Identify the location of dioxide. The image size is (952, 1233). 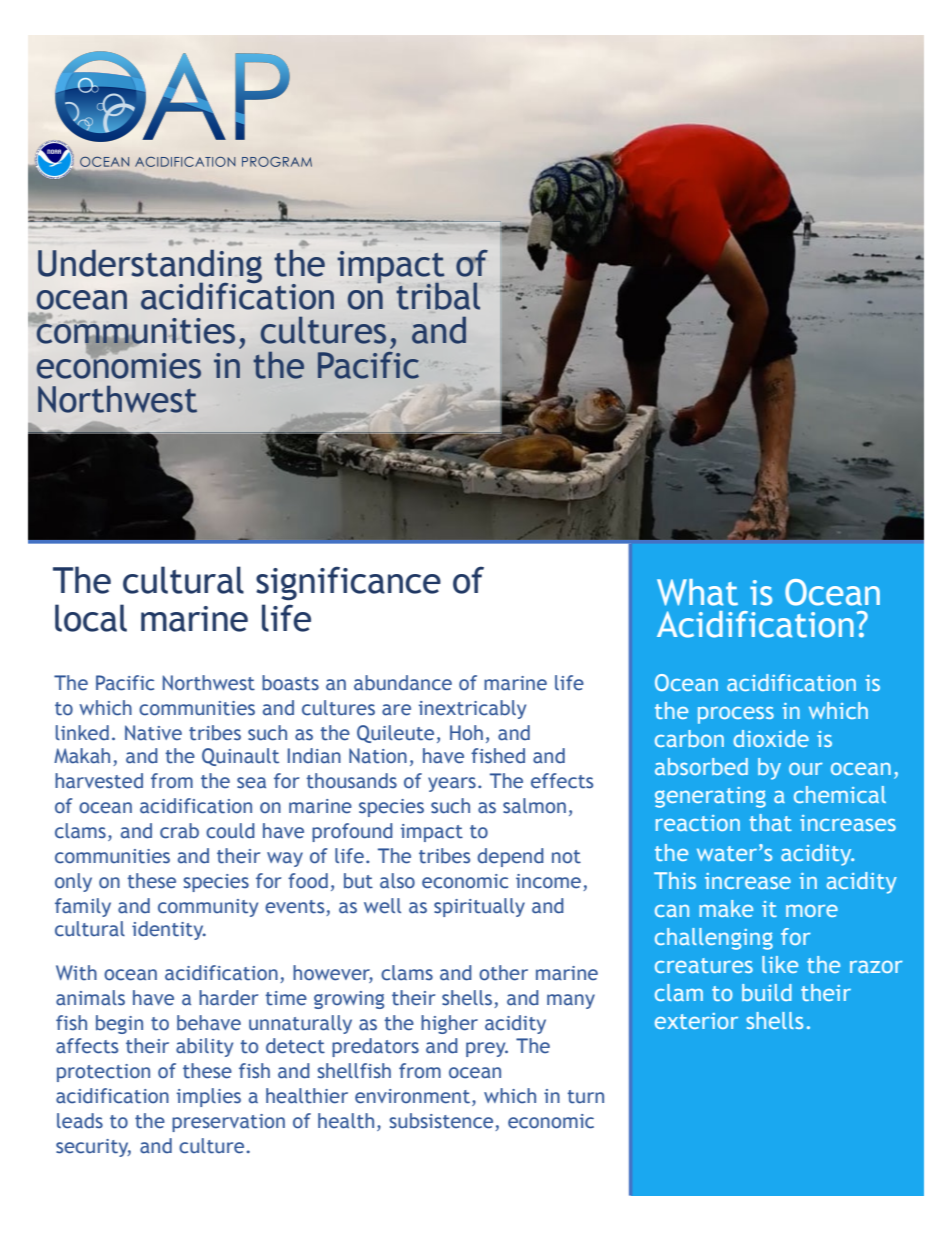
(771, 738).
